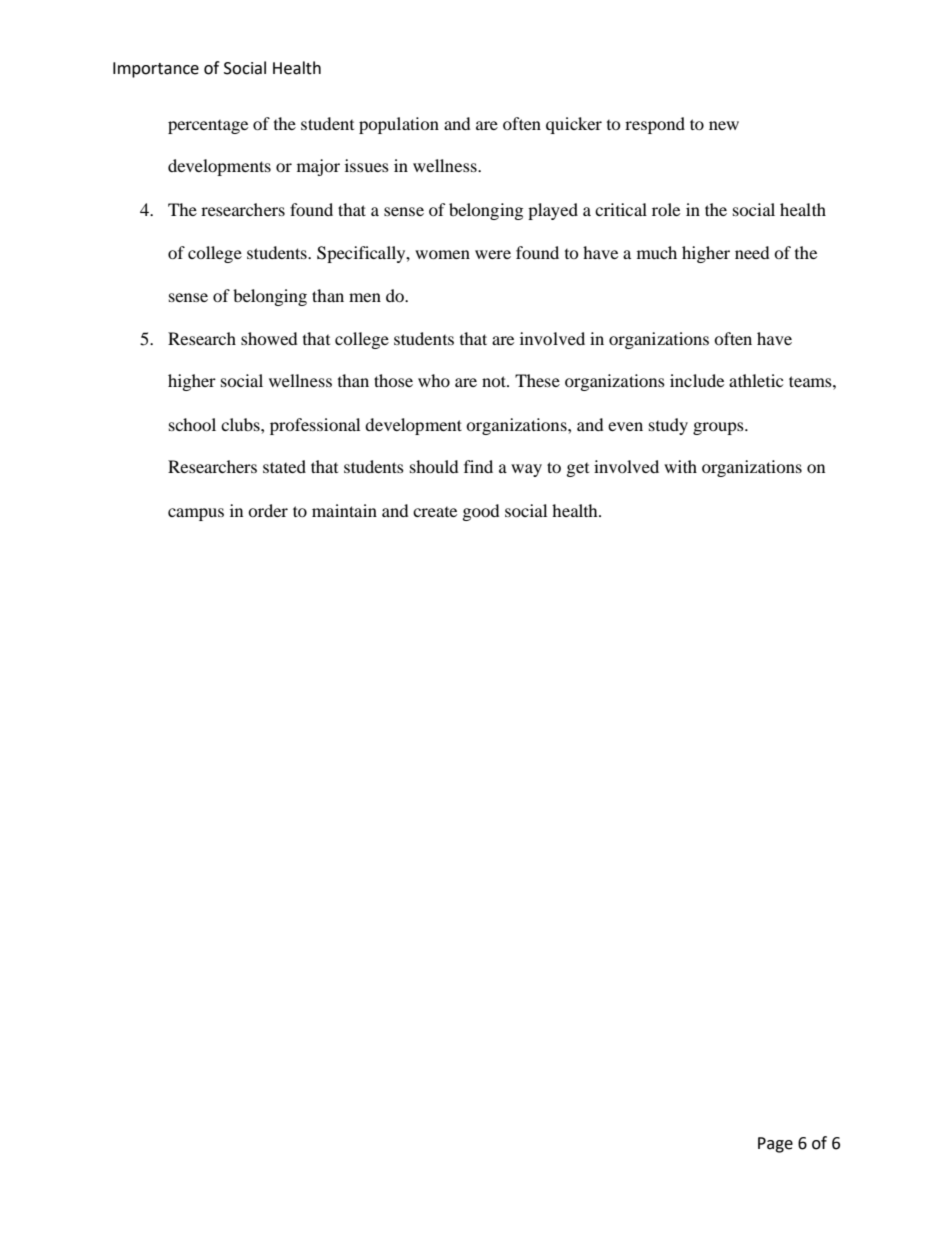 The width and height of the screenshot is (952, 1233). What do you see at coordinates (724, 125) in the screenshot?
I see `new` at bounding box center [724, 125].
